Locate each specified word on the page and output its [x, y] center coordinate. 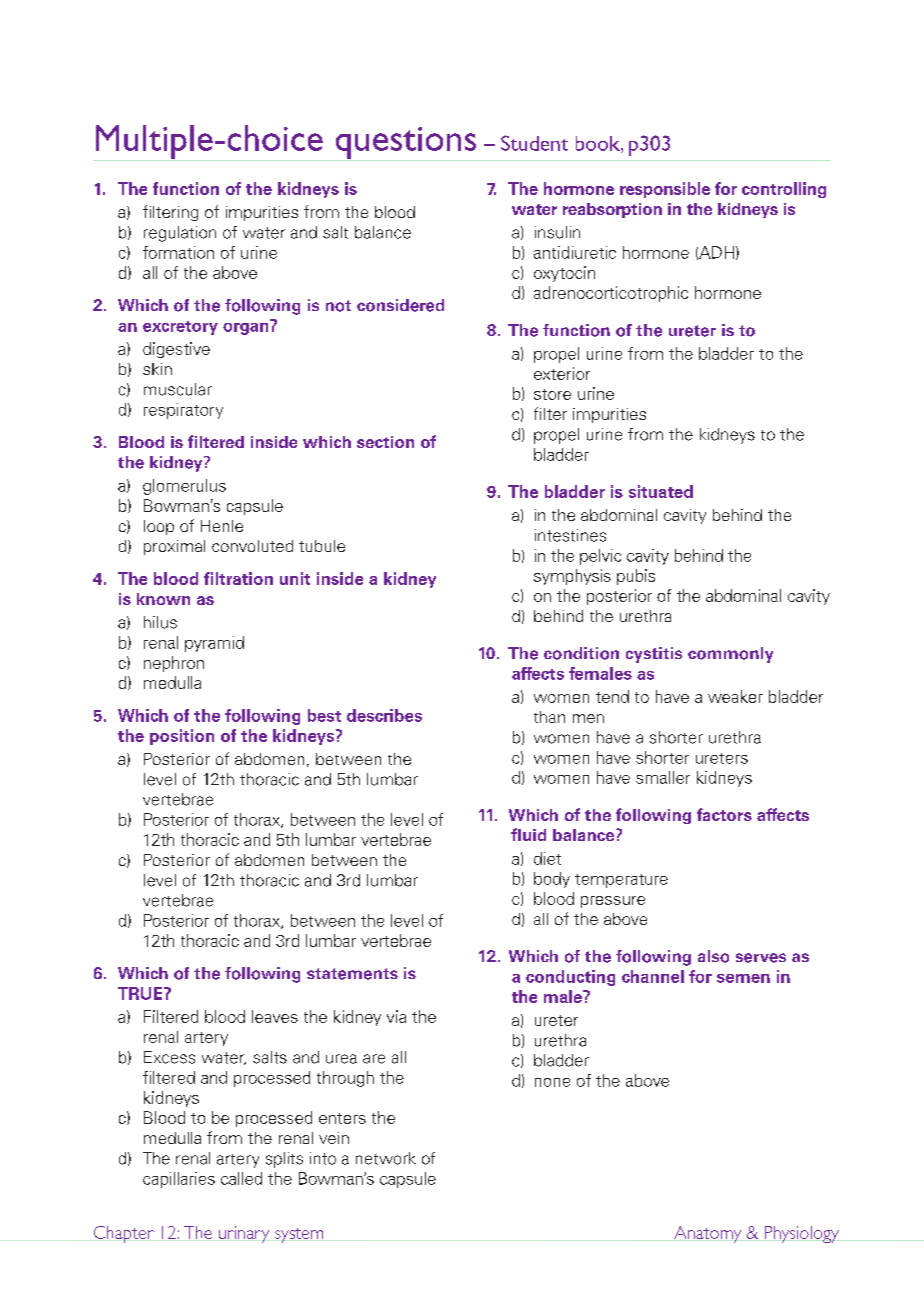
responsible [665, 190]
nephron [174, 664]
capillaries [179, 1180]
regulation [180, 234]
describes [384, 715]
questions [406, 144]
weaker [735, 696]
